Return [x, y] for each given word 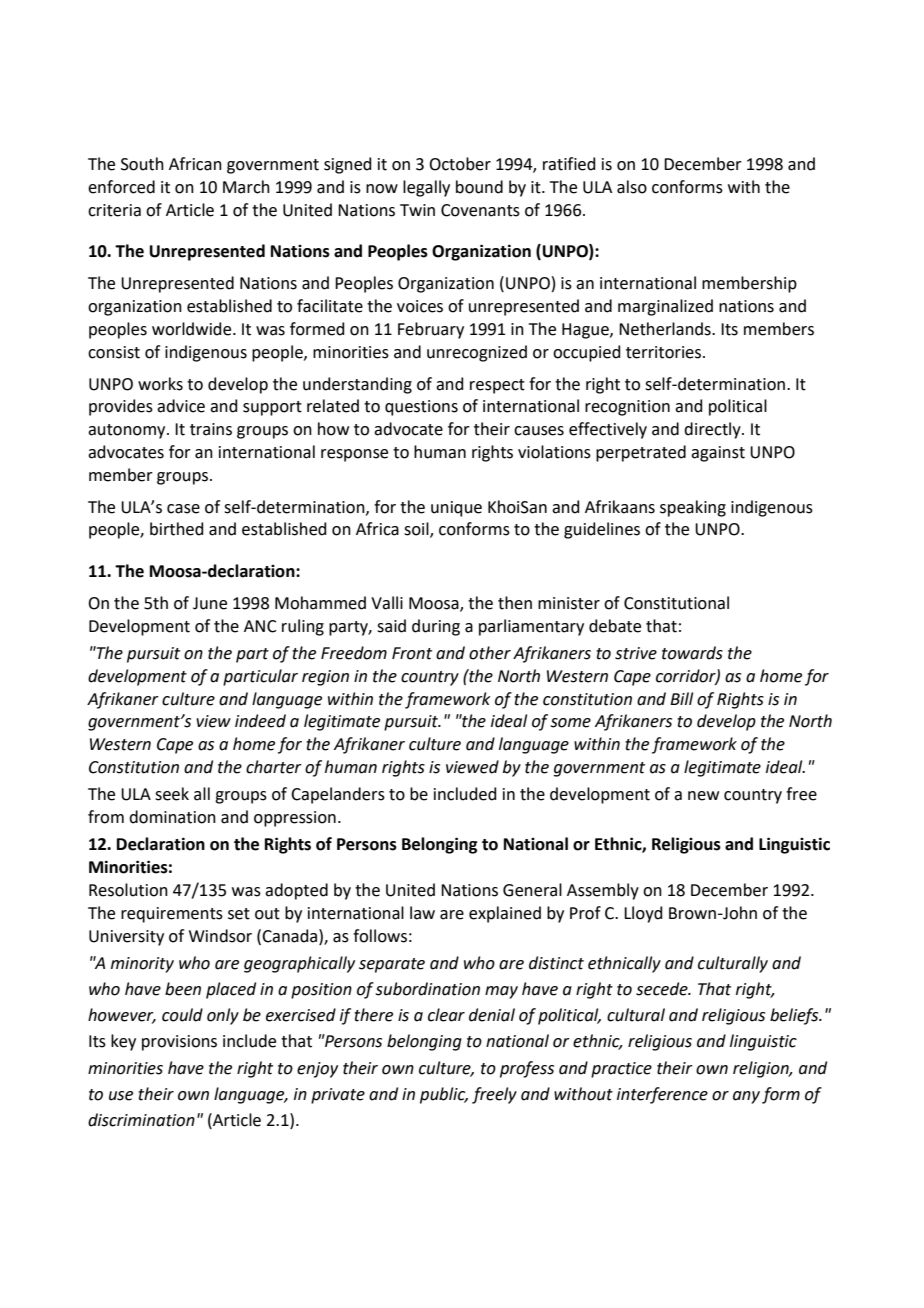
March [246, 187]
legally [426, 188]
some [570, 723]
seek [172, 794]
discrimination [141, 1120]
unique [456, 509]
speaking [693, 508]
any [746, 1097]
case [183, 509]
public [444, 1095]
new [703, 796]
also [632, 187]
